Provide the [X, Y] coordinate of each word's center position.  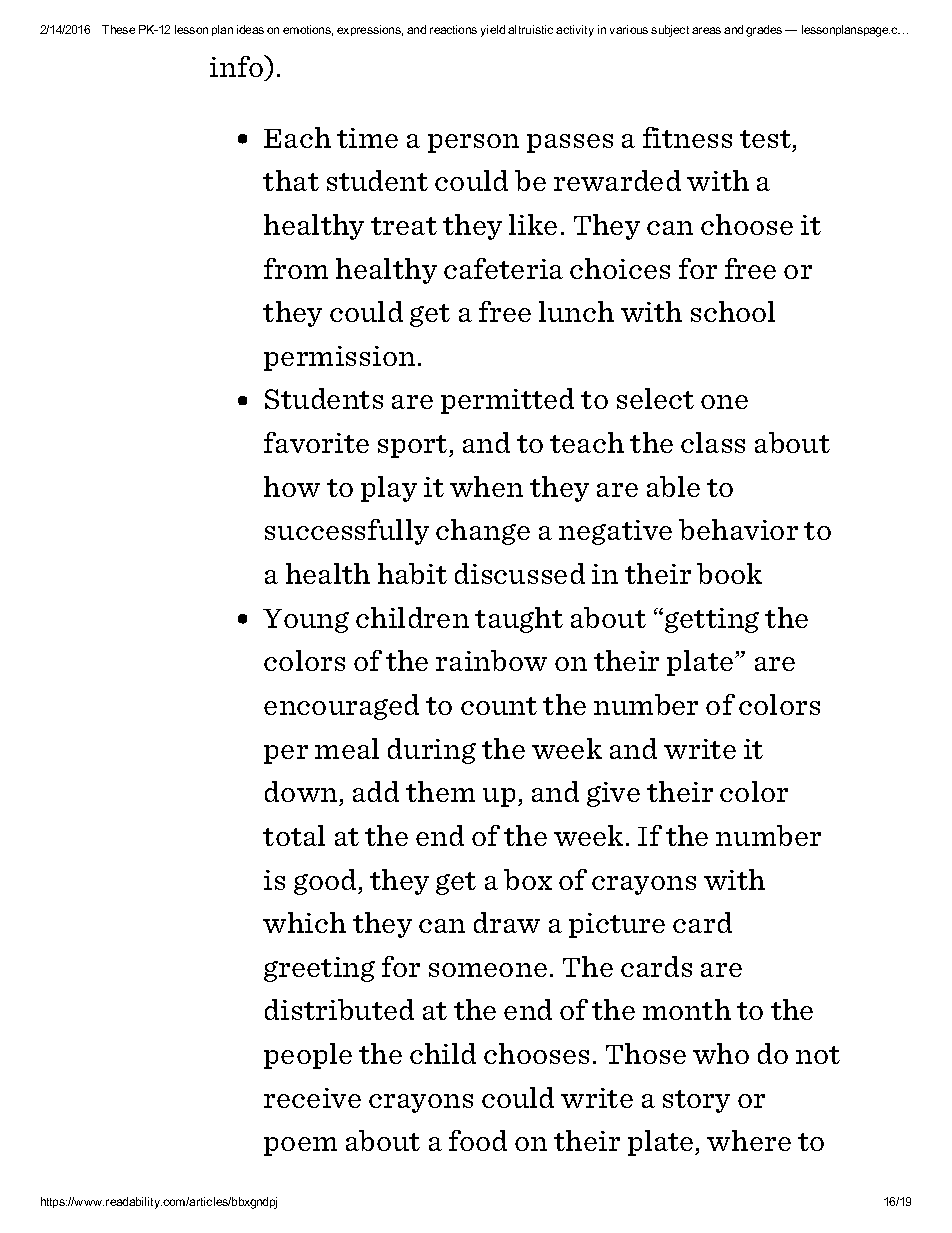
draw [507, 922]
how [292, 486]
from [296, 268]
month [687, 1009]
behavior [738, 529]
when [486, 486]
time [367, 138]
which [304, 922]
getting [712, 620]
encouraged [341, 707]
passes [570, 143]
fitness [687, 137]
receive [312, 1098]
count [499, 706]
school [733, 311]
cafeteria [503, 268]
